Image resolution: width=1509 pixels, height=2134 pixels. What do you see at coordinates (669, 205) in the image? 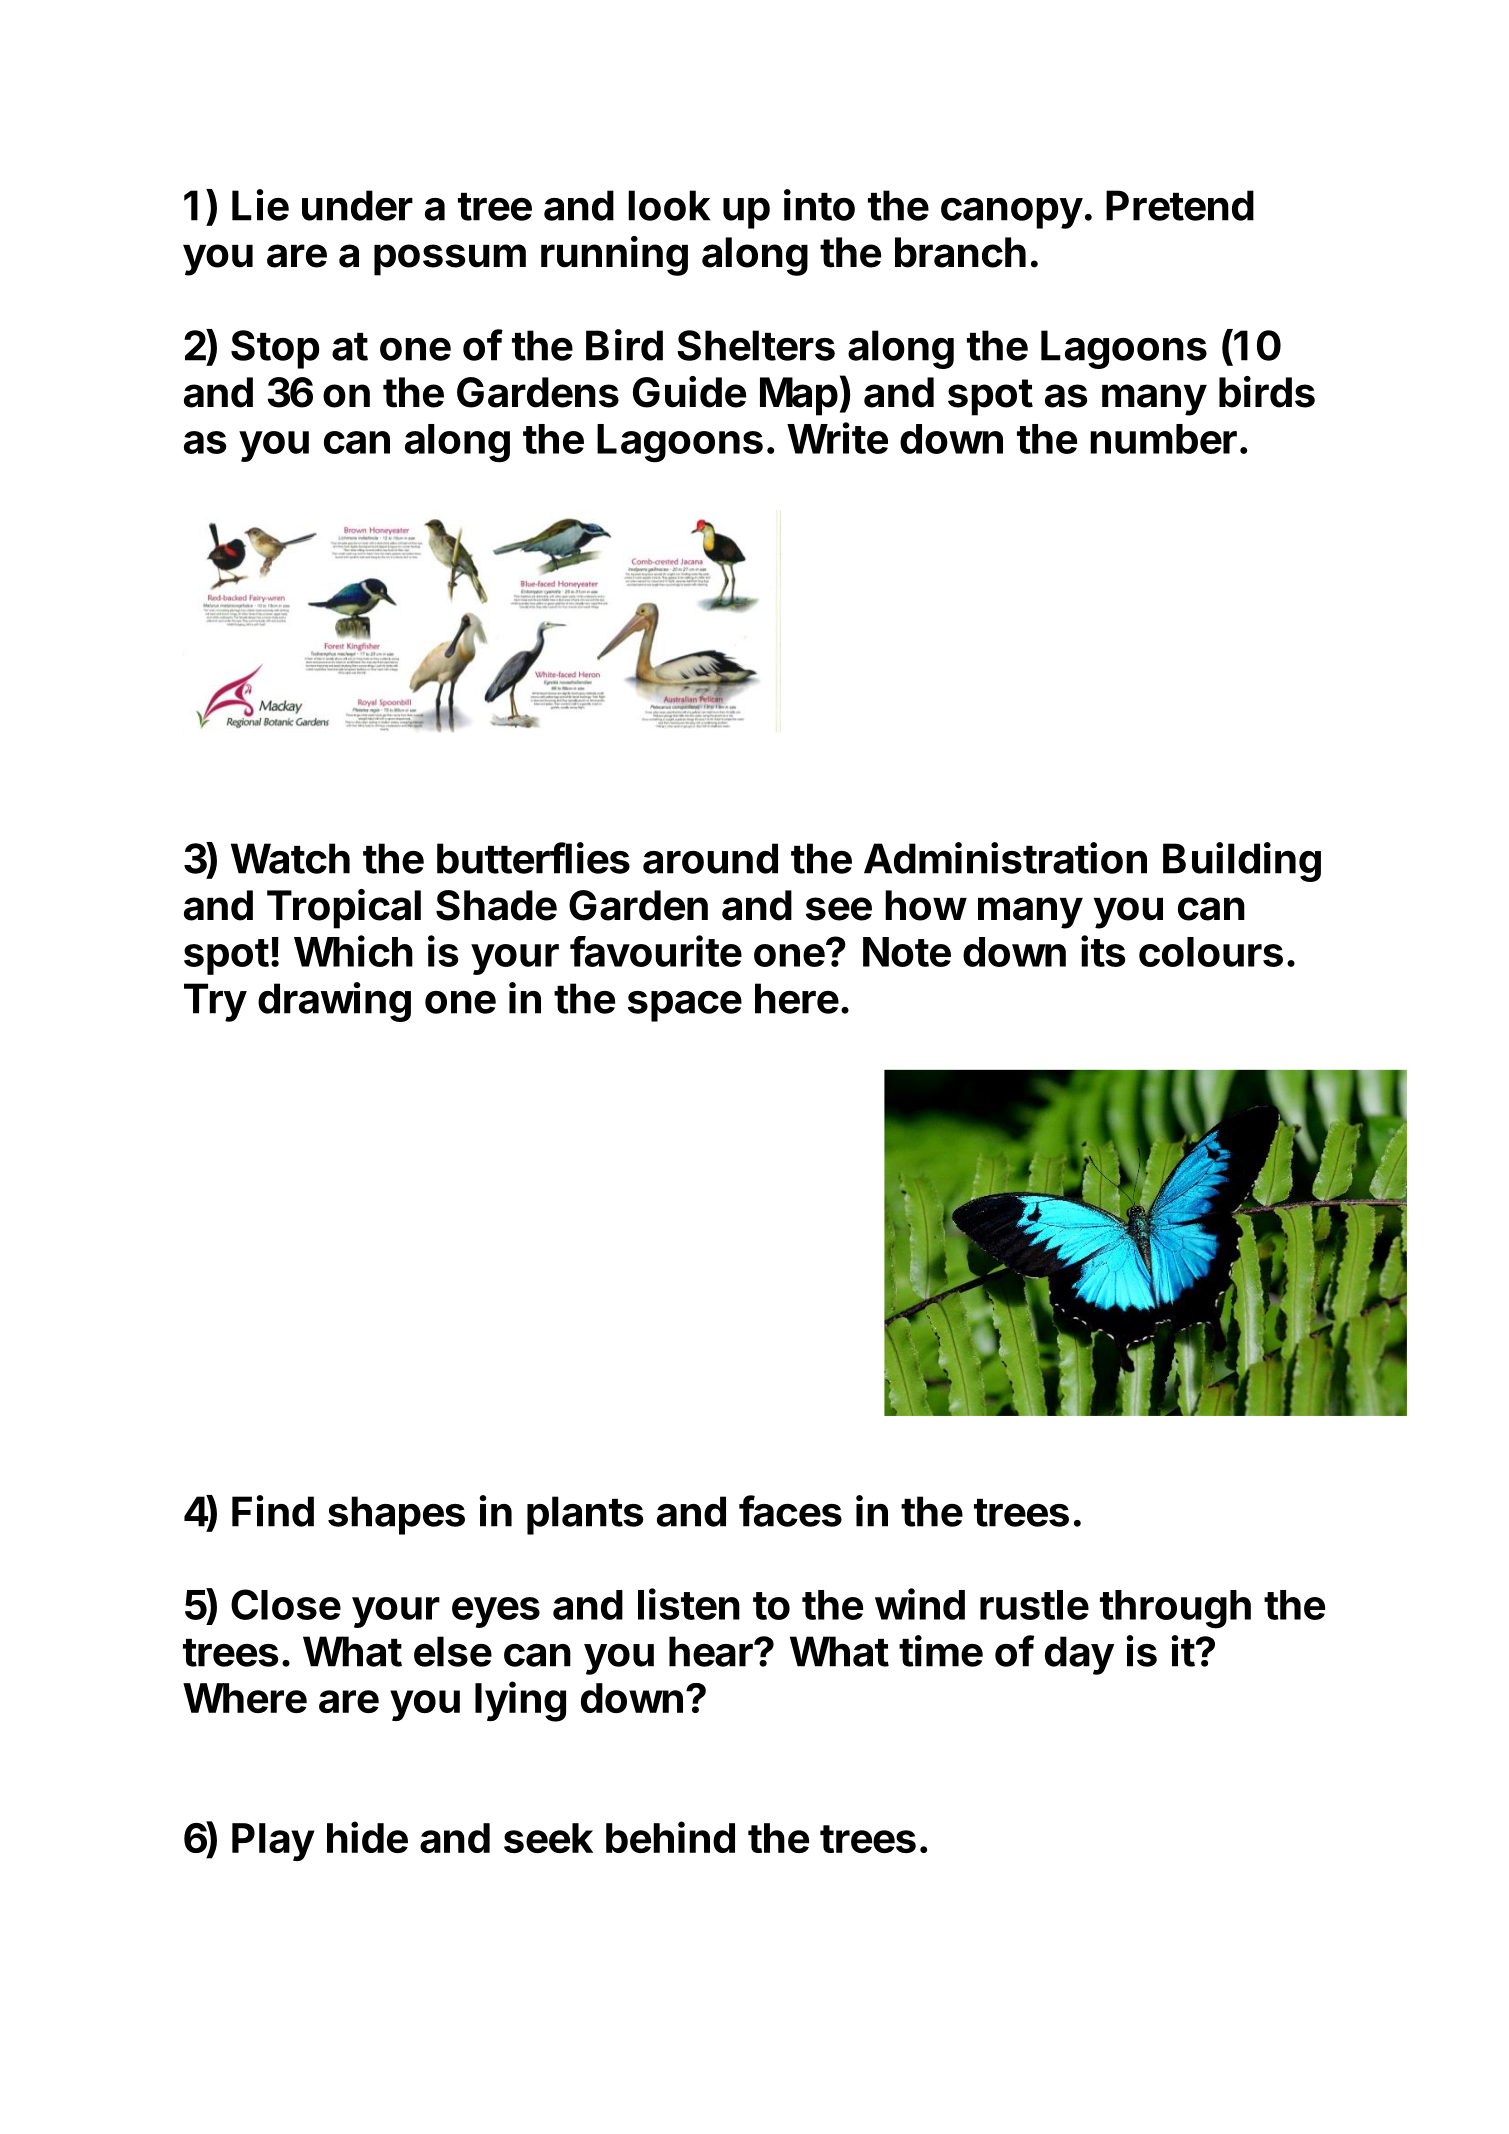
I see `look` at bounding box center [669, 205].
